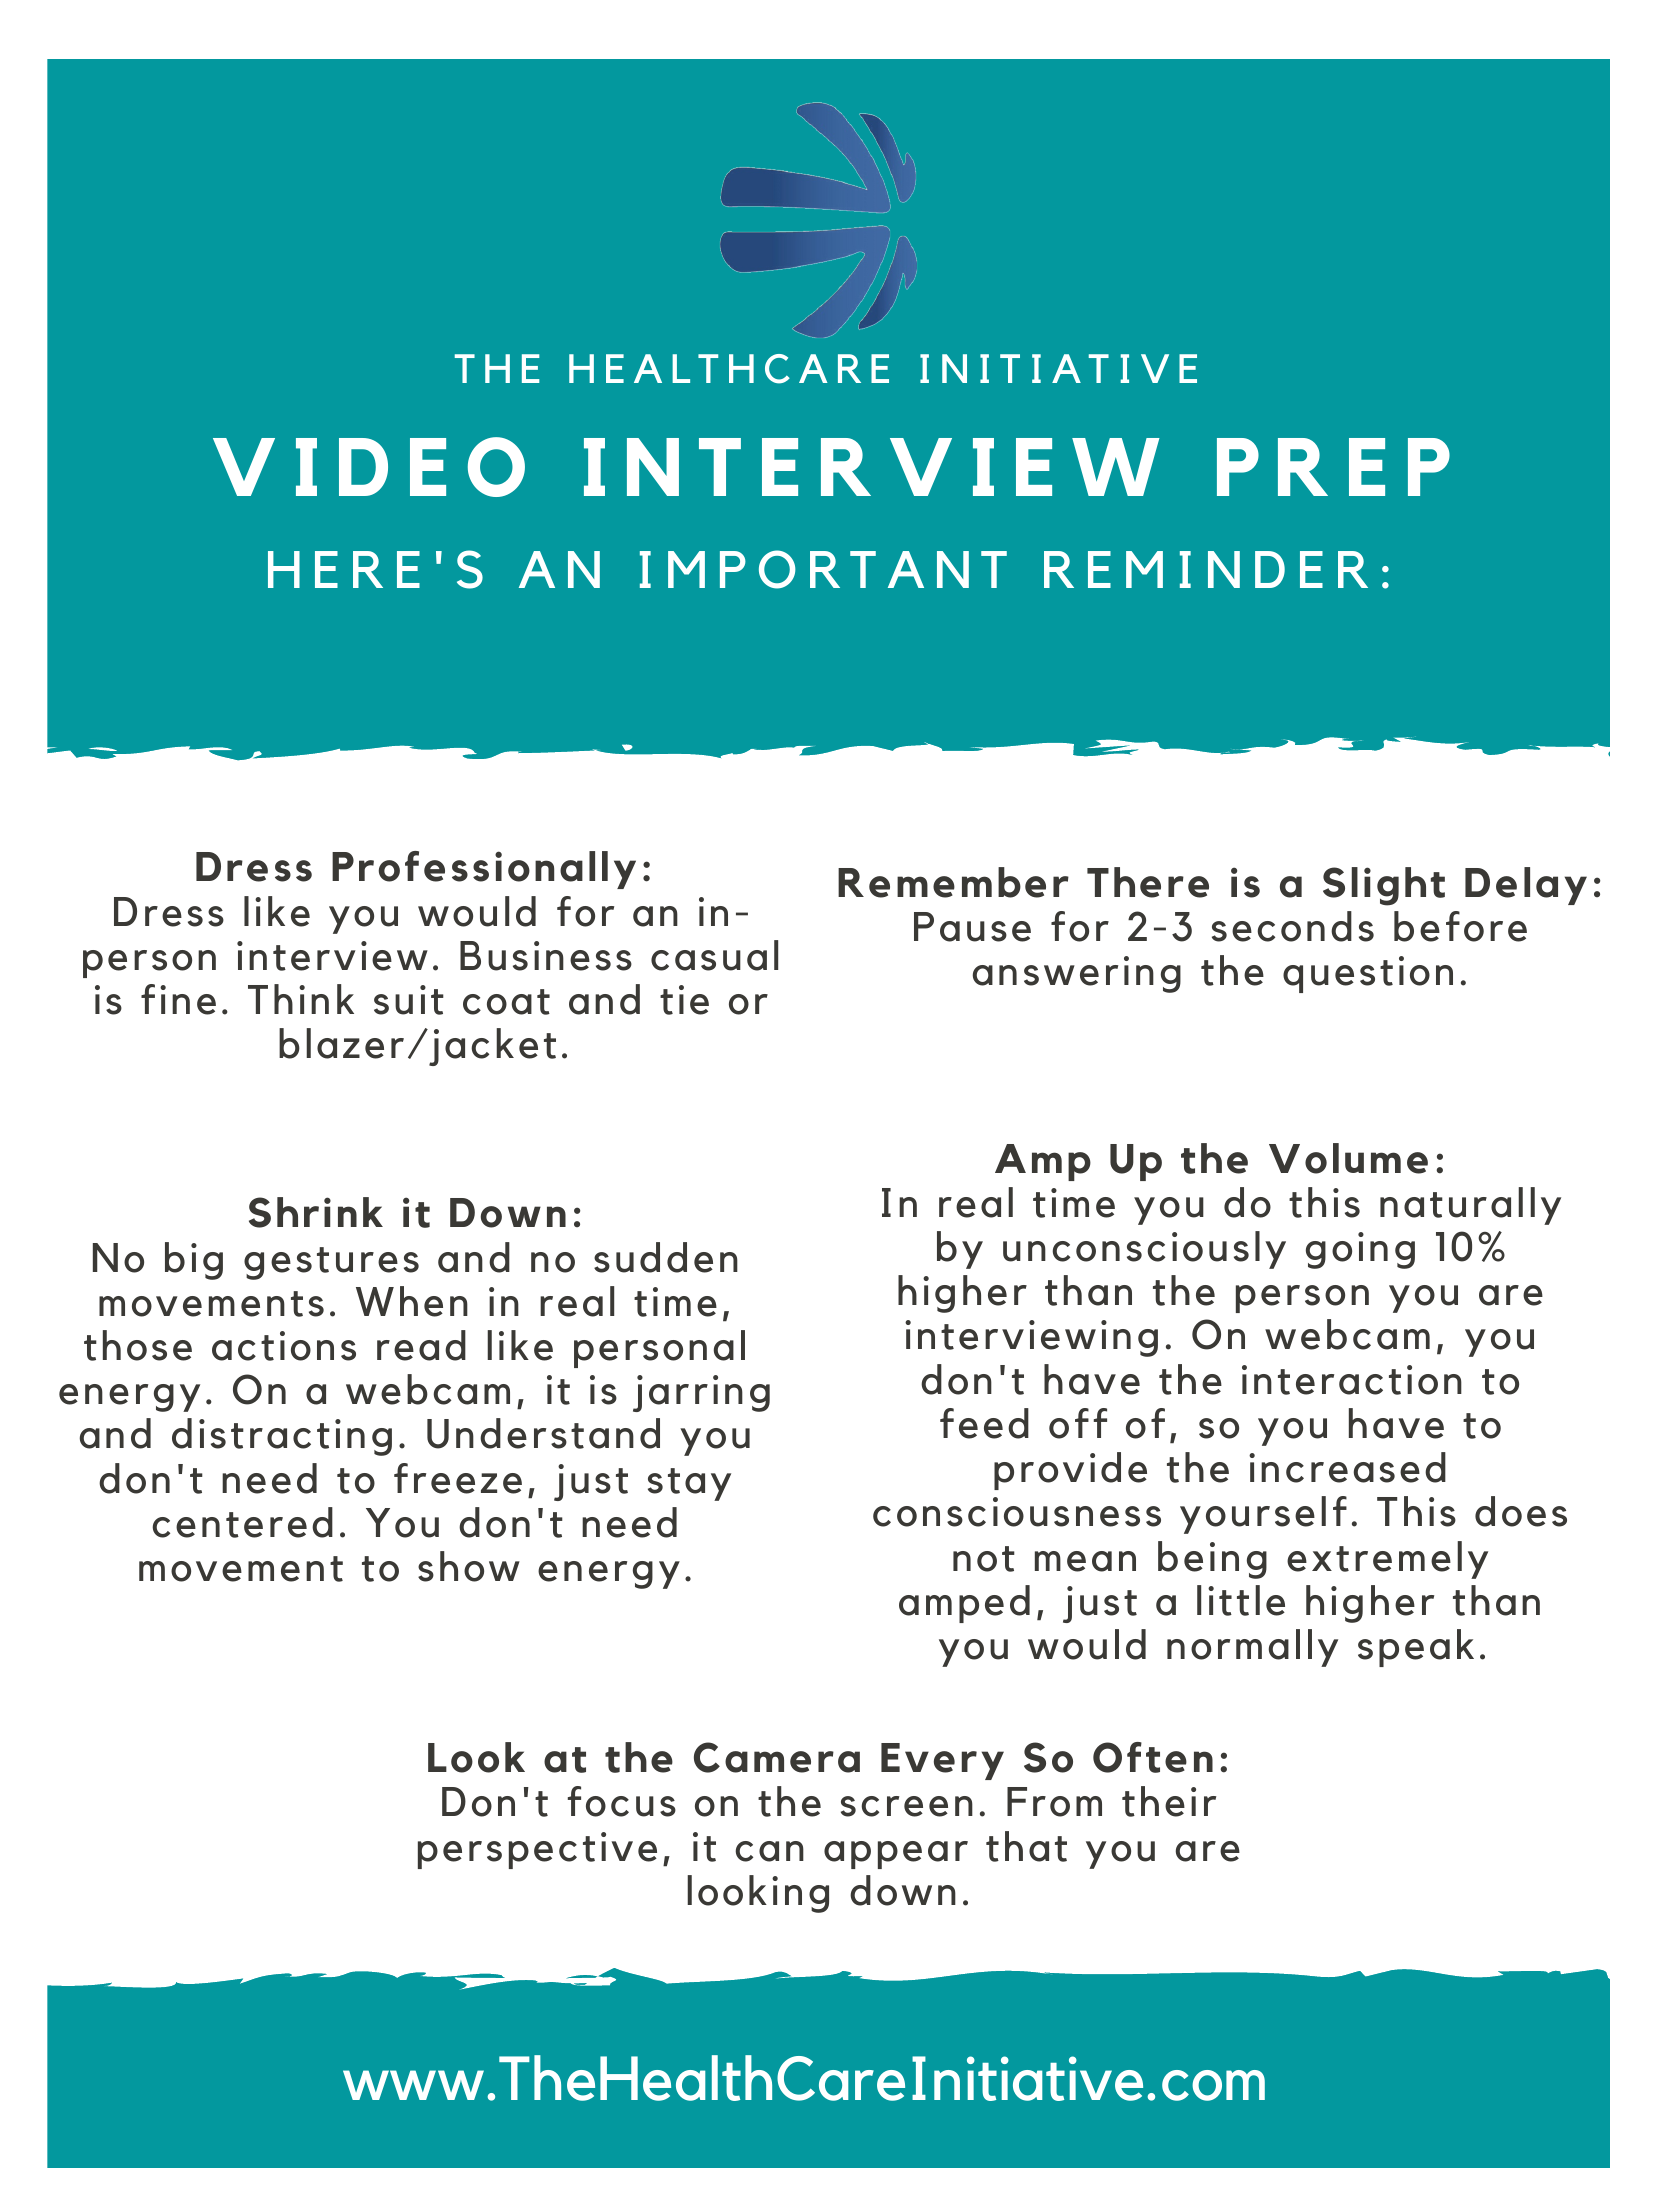  I want to click on Slight, so click(1384, 886).
